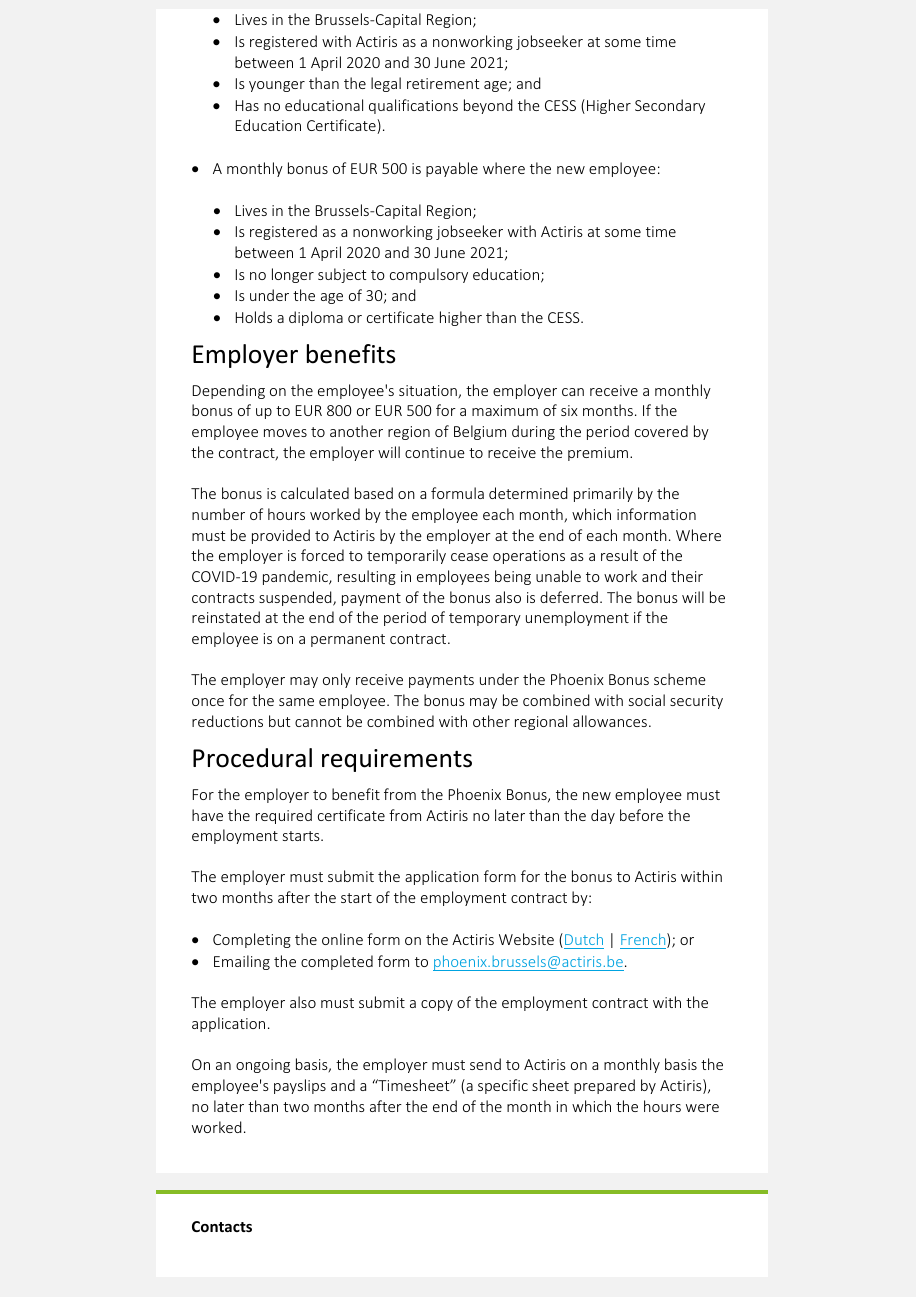 Image resolution: width=924 pixels, height=1297 pixels. Describe the element at coordinates (503, 1086) in the screenshot. I see `specific` at that location.
